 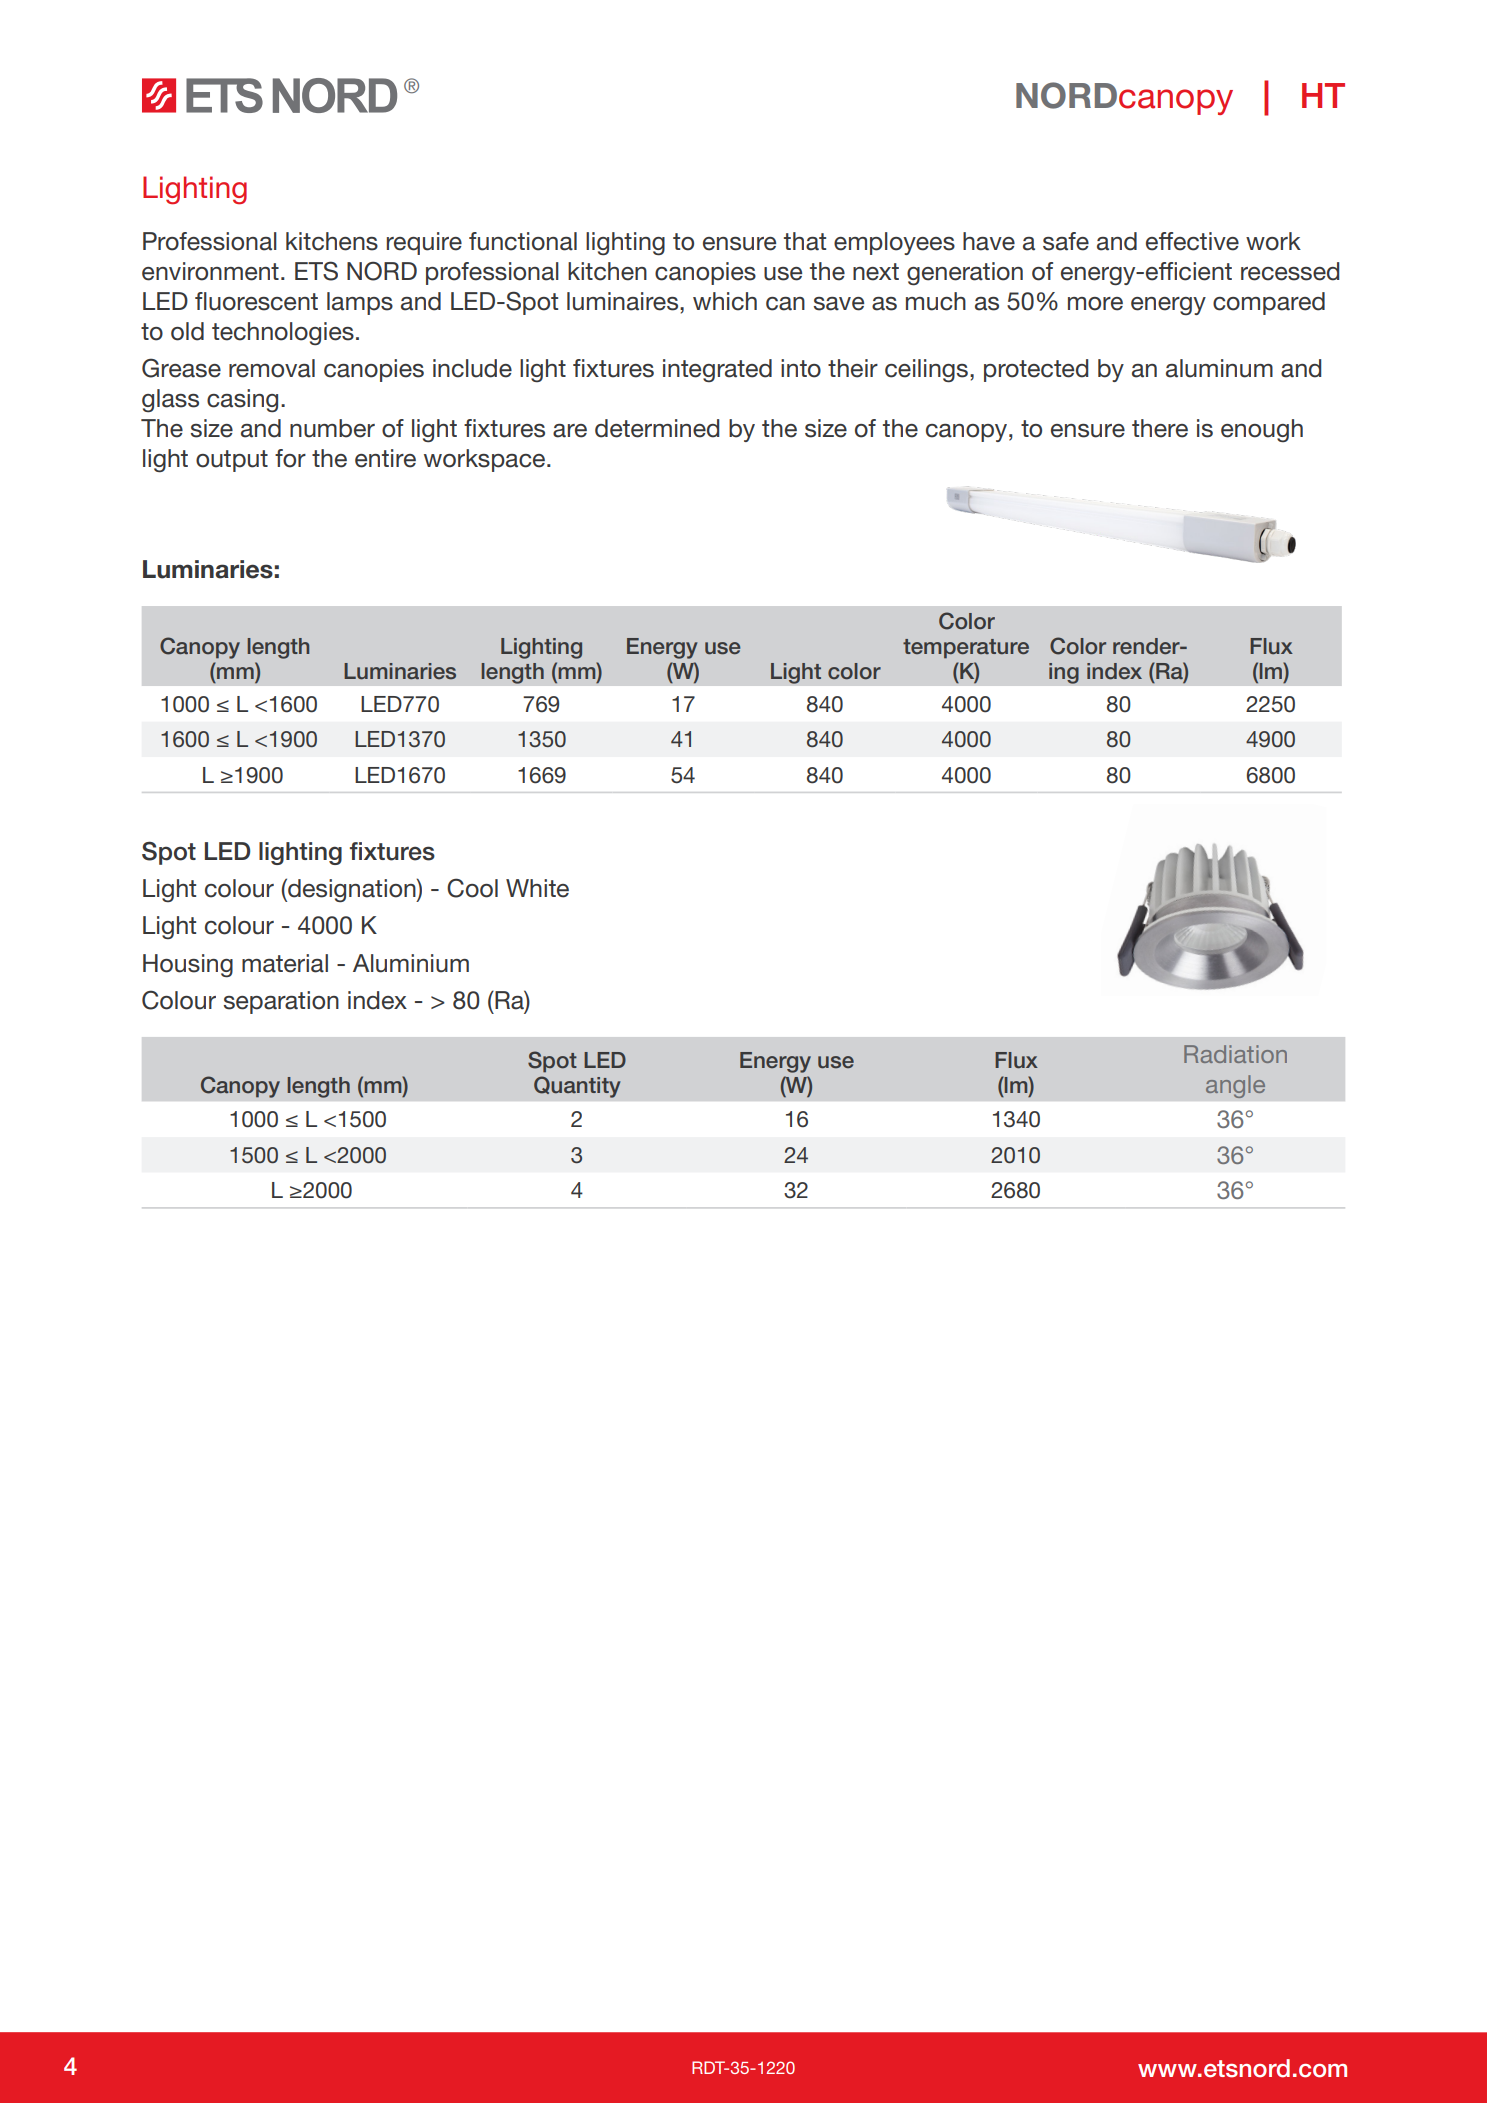 I want to click on enough, so click(x=1262, y=430).
